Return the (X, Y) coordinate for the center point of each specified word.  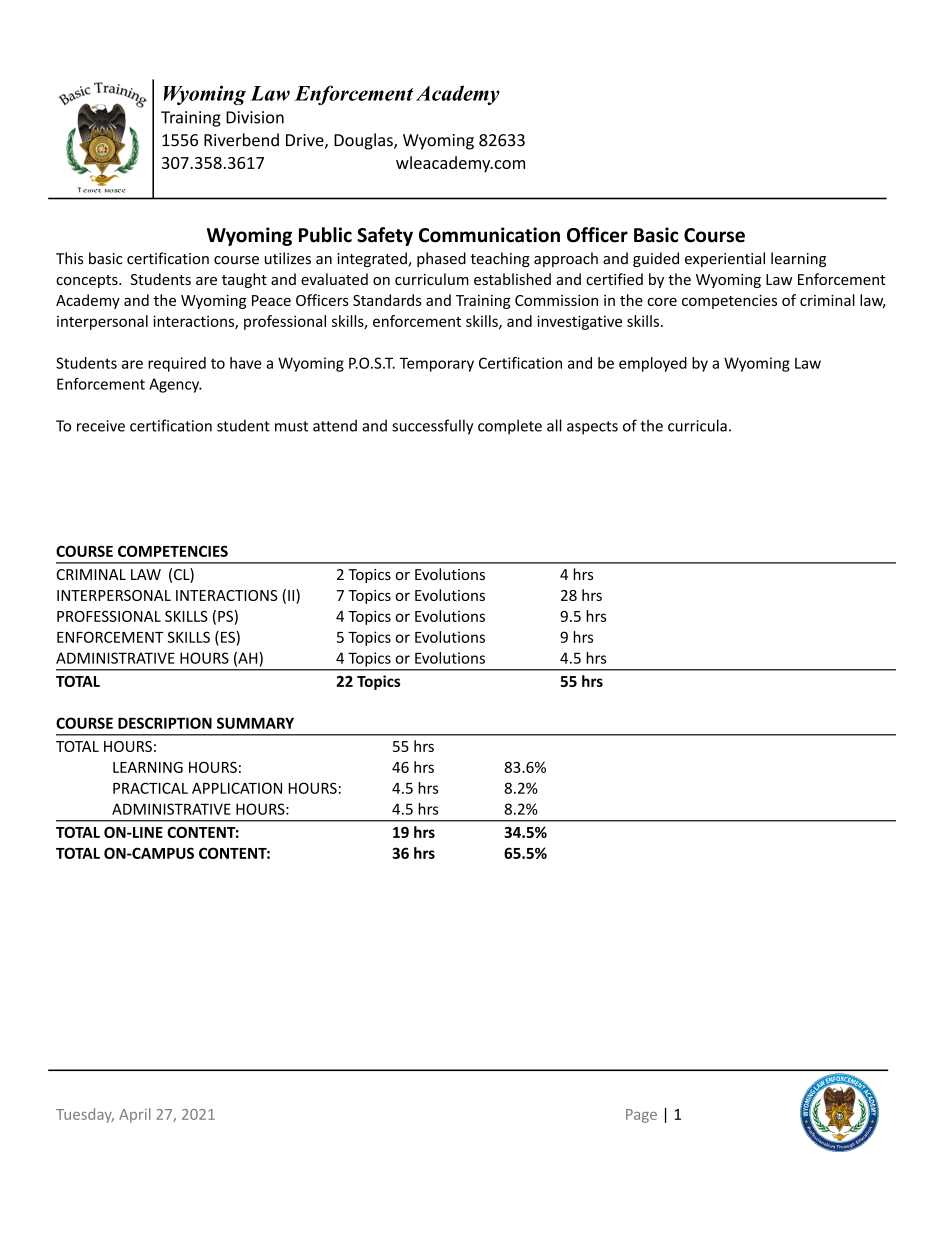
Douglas (364, 141)
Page (641, 1116)
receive (101, 426)
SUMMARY (255, 723)
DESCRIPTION (165, 723)
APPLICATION (237, 788)
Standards (387, 300)
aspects (592, 428)
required (177, 364)
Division (255, 117)
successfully (432, 427)
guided (656, 259)
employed (653, 364)
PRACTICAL (150, 788)
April (134, 1115)
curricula (697, 425)
